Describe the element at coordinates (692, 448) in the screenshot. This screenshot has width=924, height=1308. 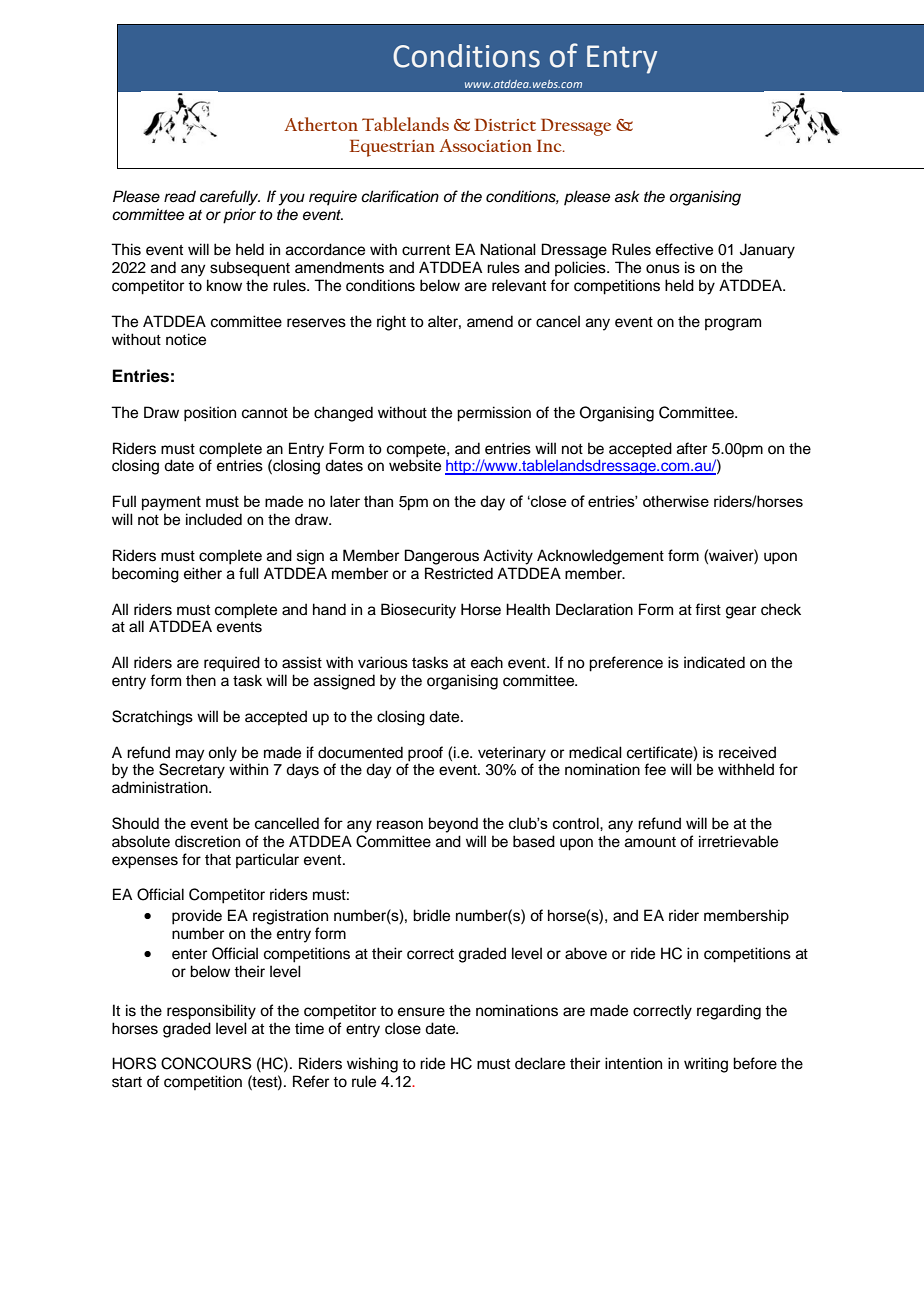
I see `after` at that location.
